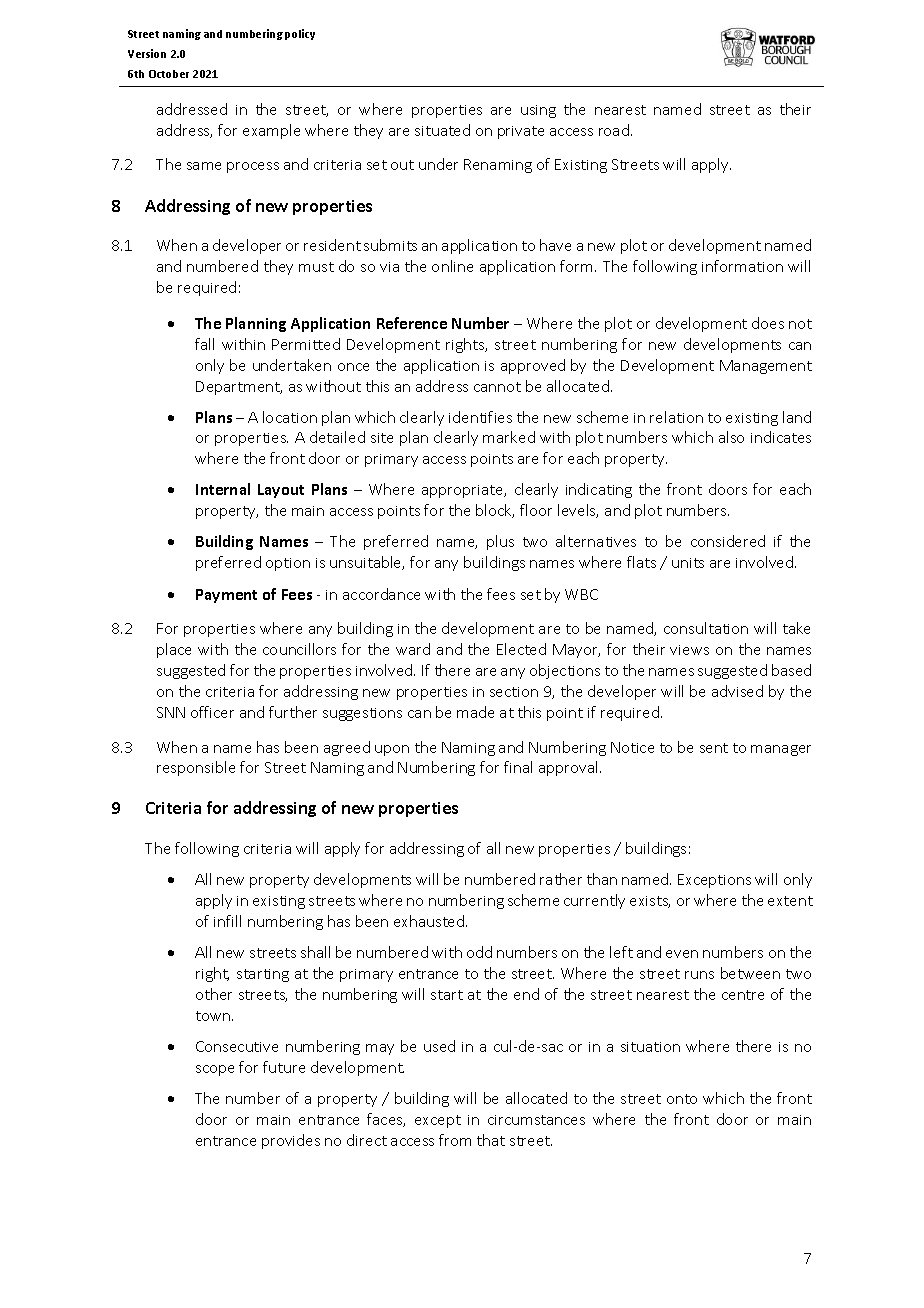 This screenshot has width=924, height=1308. I want to click on scope, so click(215, 1070).
